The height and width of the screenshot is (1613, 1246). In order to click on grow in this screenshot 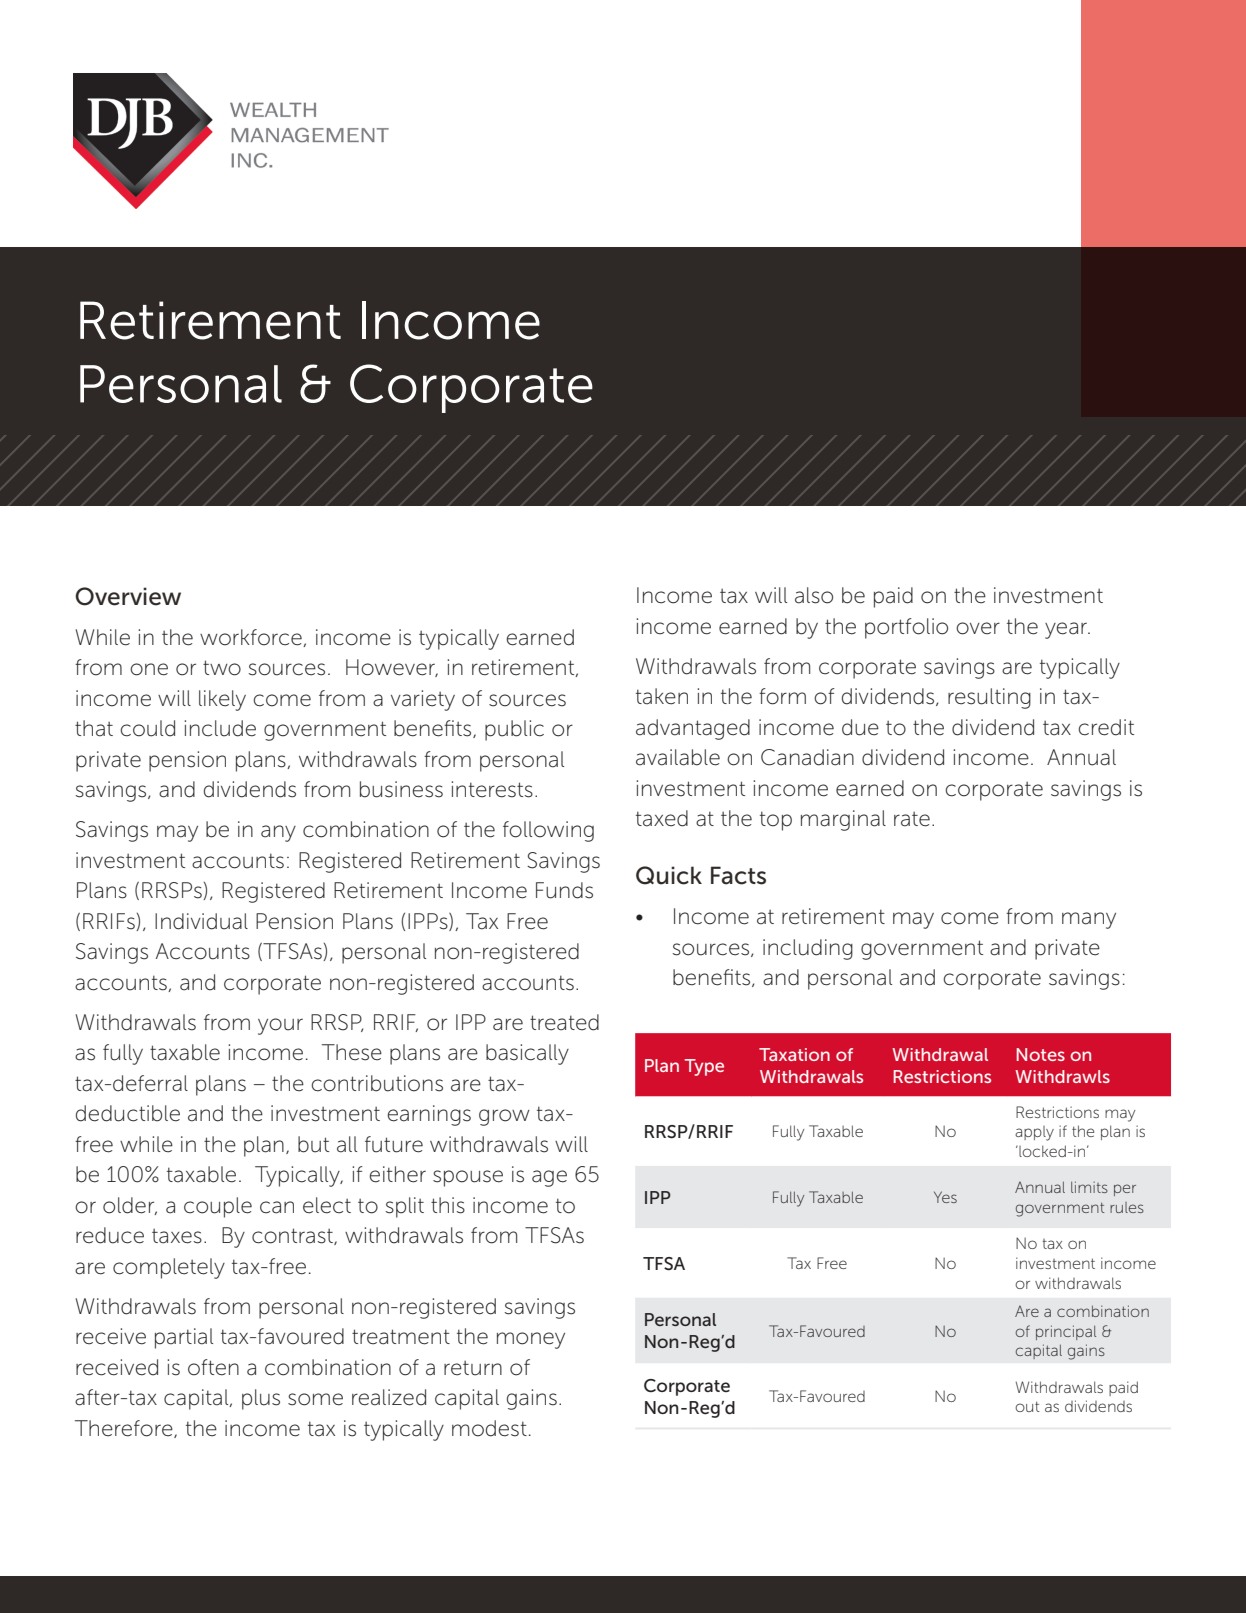, I will do `click(504, 1117)`.
